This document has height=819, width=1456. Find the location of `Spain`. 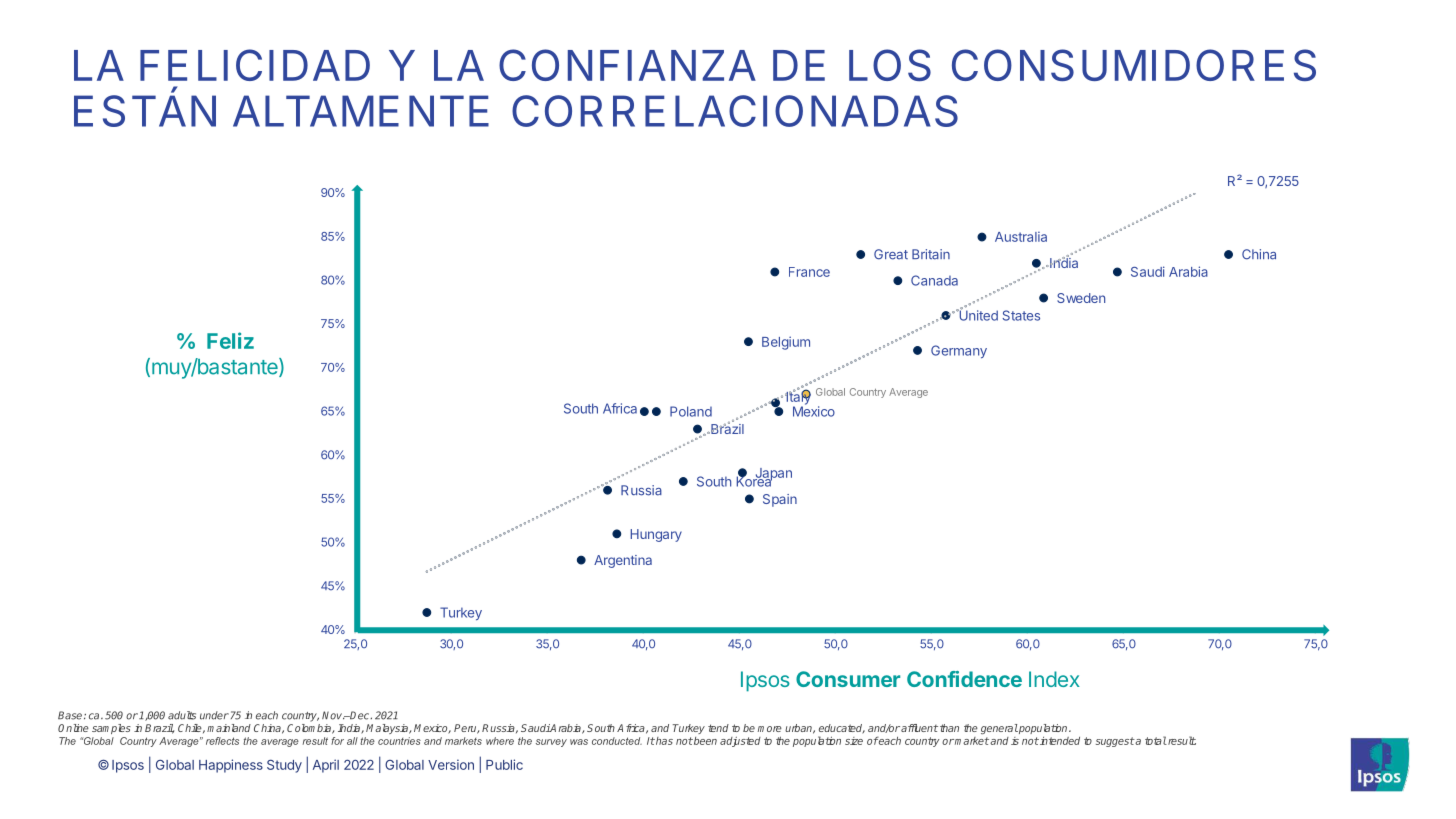

Spain is located at coordinates (780, 500).
